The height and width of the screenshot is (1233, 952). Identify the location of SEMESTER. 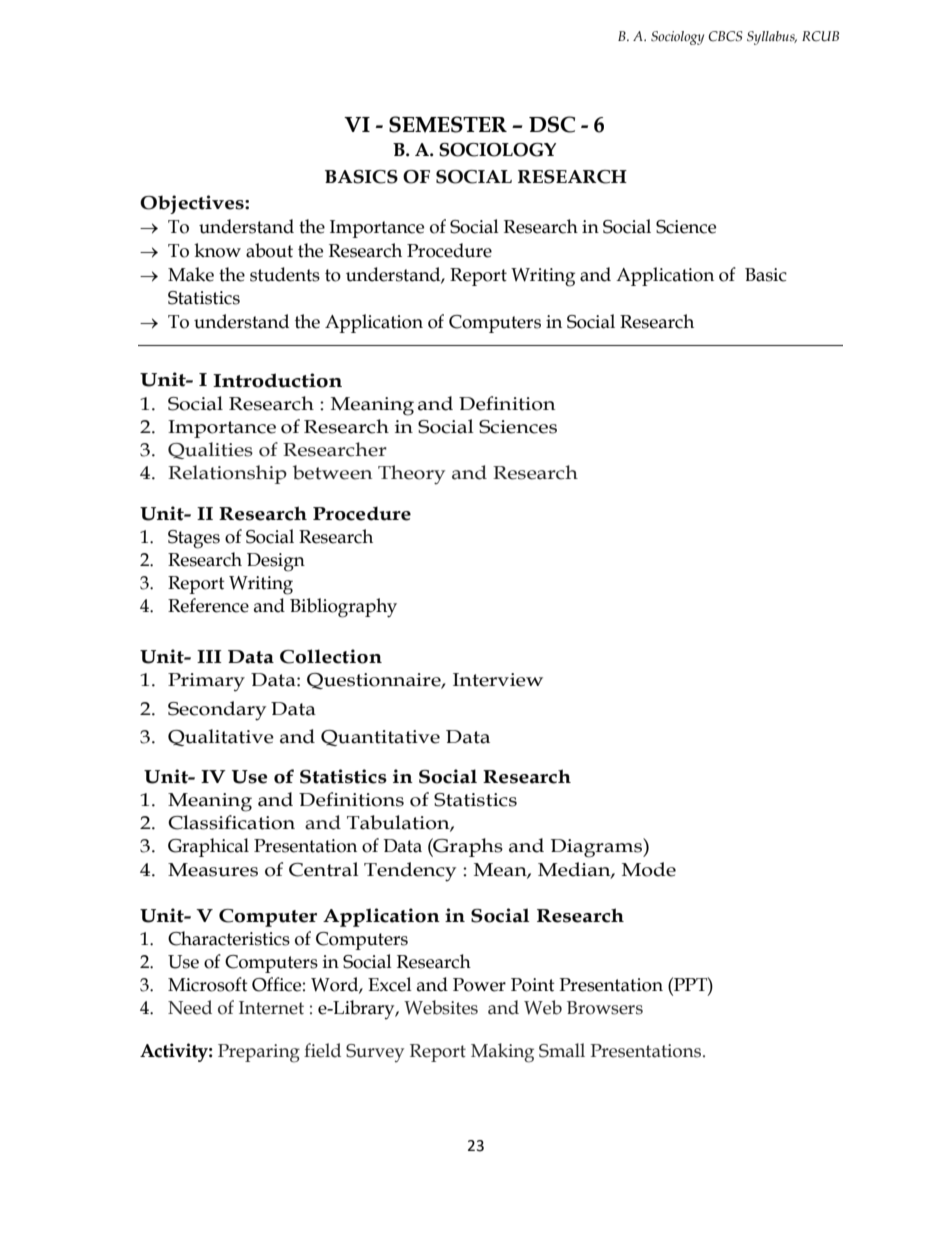
(448, 124).
